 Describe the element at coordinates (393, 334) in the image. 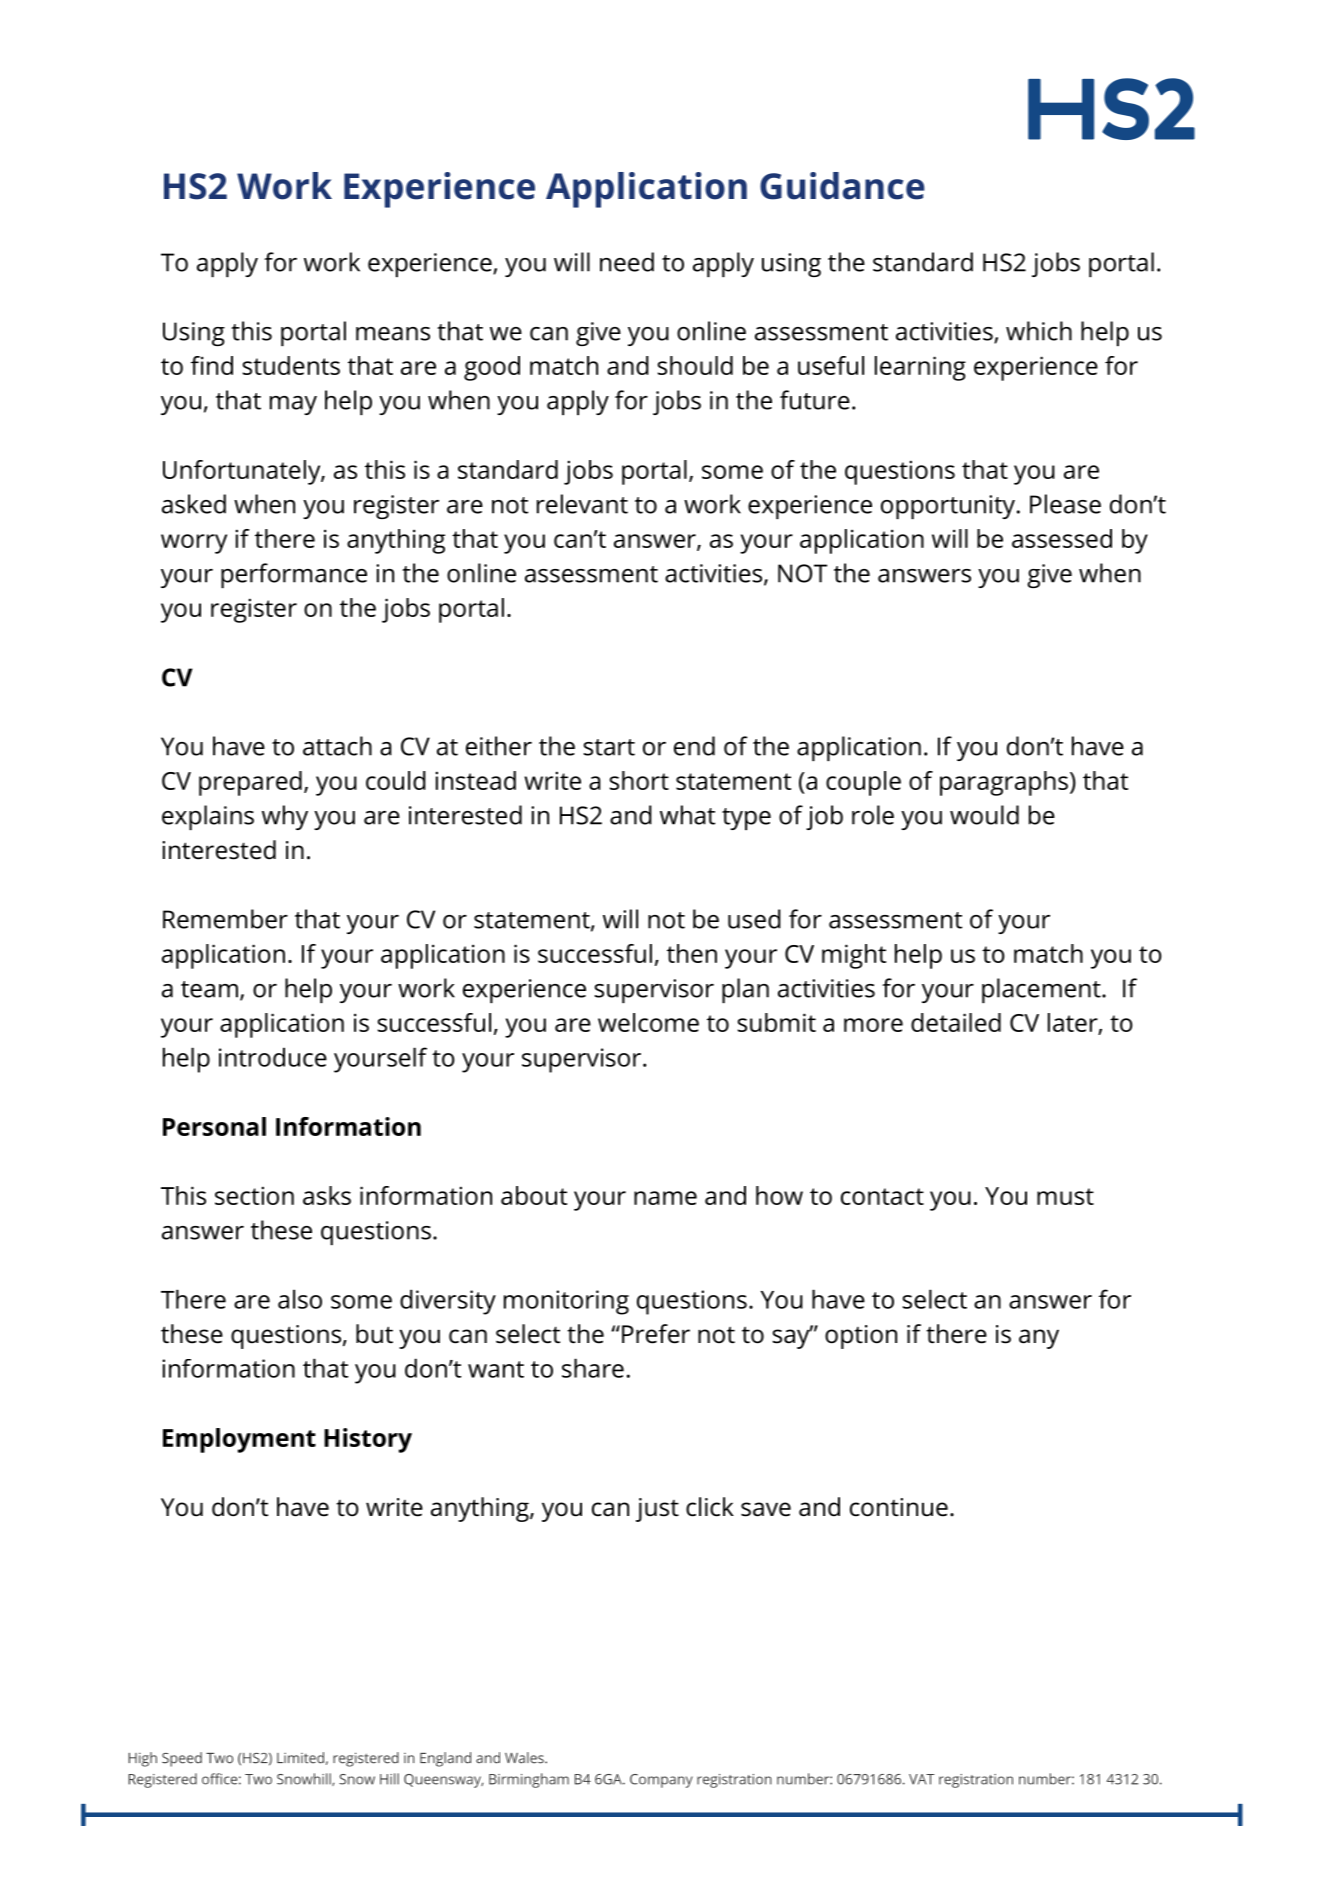

I see `means` at that location.
